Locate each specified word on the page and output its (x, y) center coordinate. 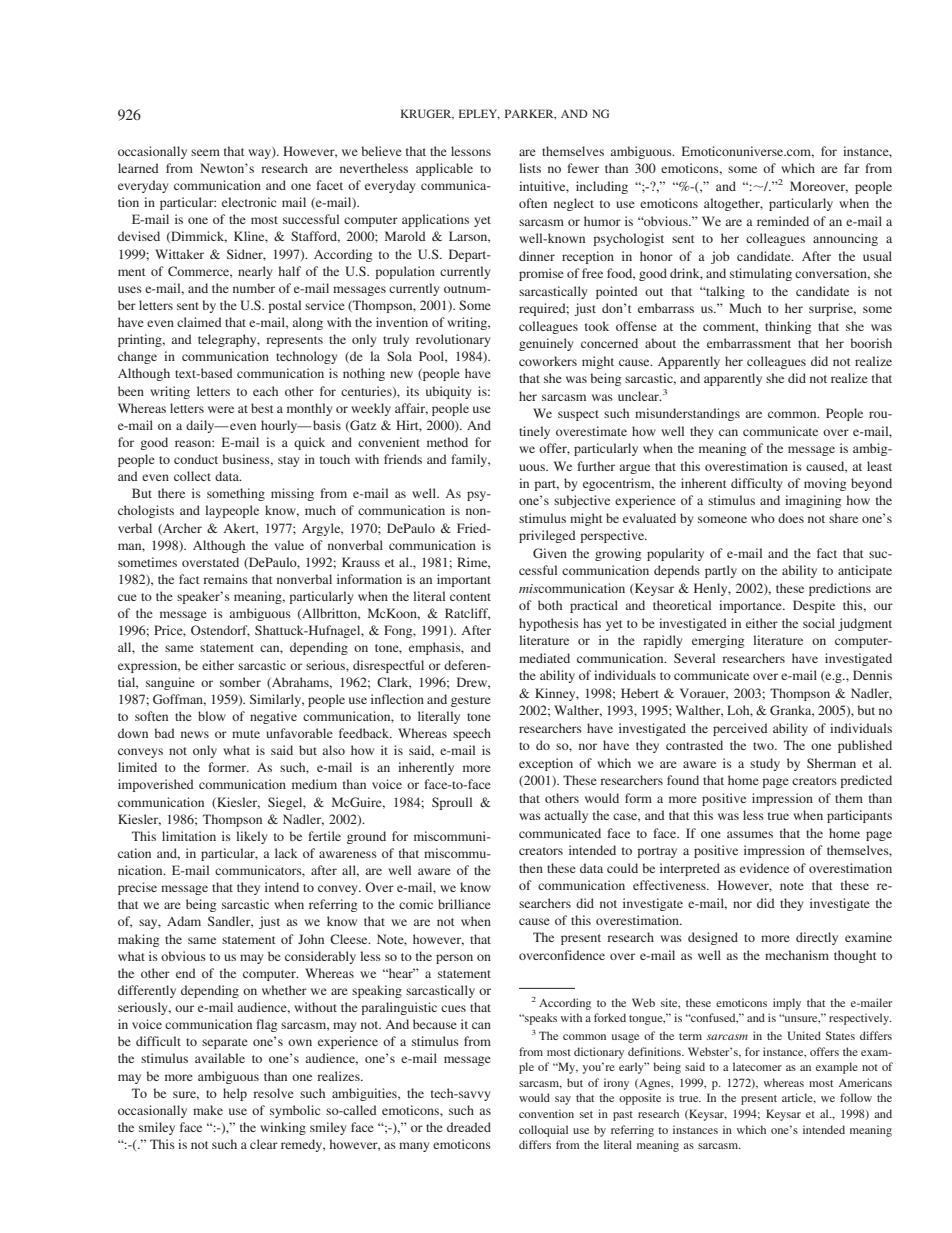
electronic (249, 202)
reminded (783, 221)
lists (530, 168)
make (208, 1110)
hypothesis (549, 624)
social (819, 623)
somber (240, 682)
